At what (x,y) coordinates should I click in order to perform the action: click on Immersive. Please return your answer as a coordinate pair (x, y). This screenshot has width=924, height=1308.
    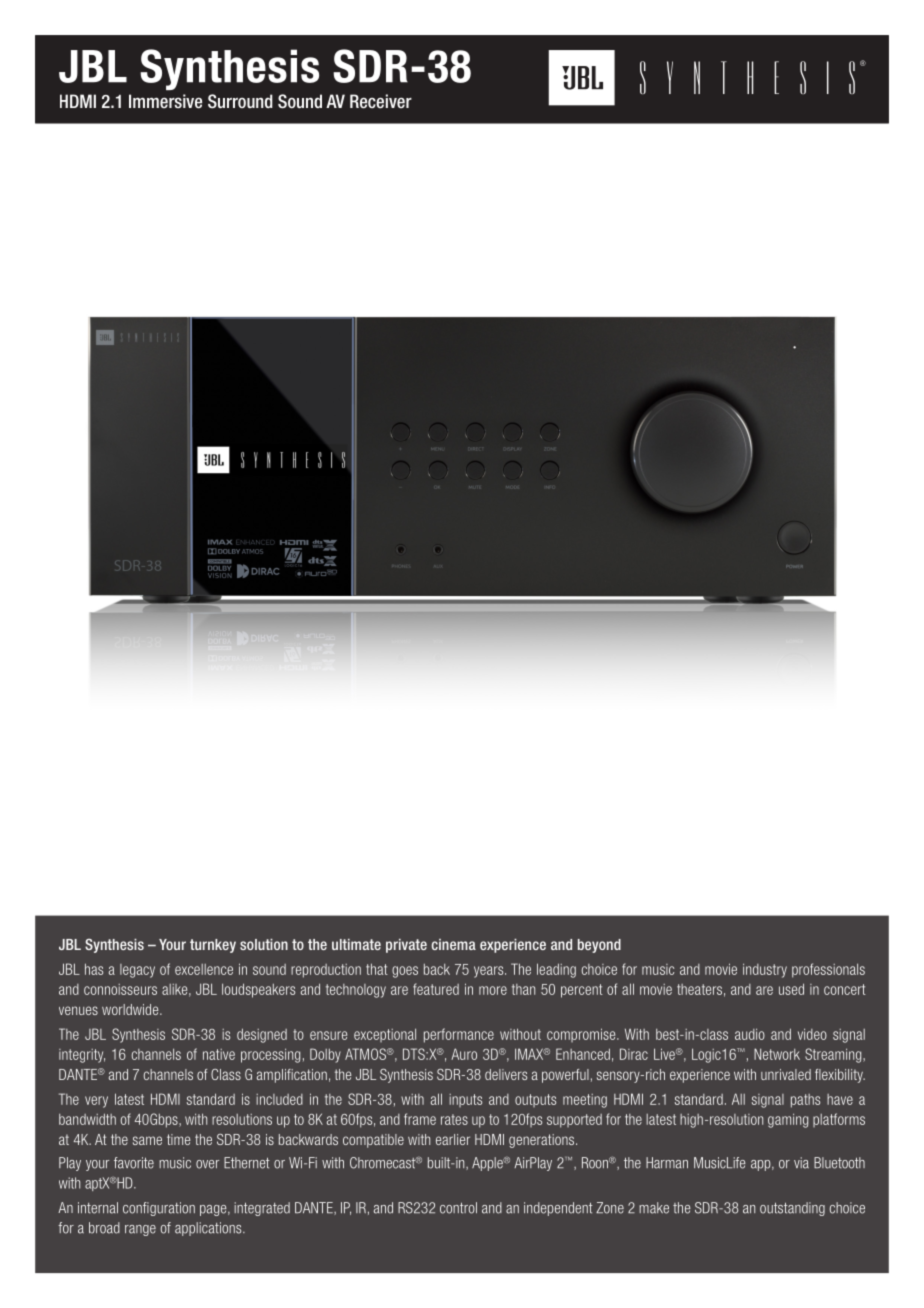
    Looking at the image, I should click on (165, 101).
